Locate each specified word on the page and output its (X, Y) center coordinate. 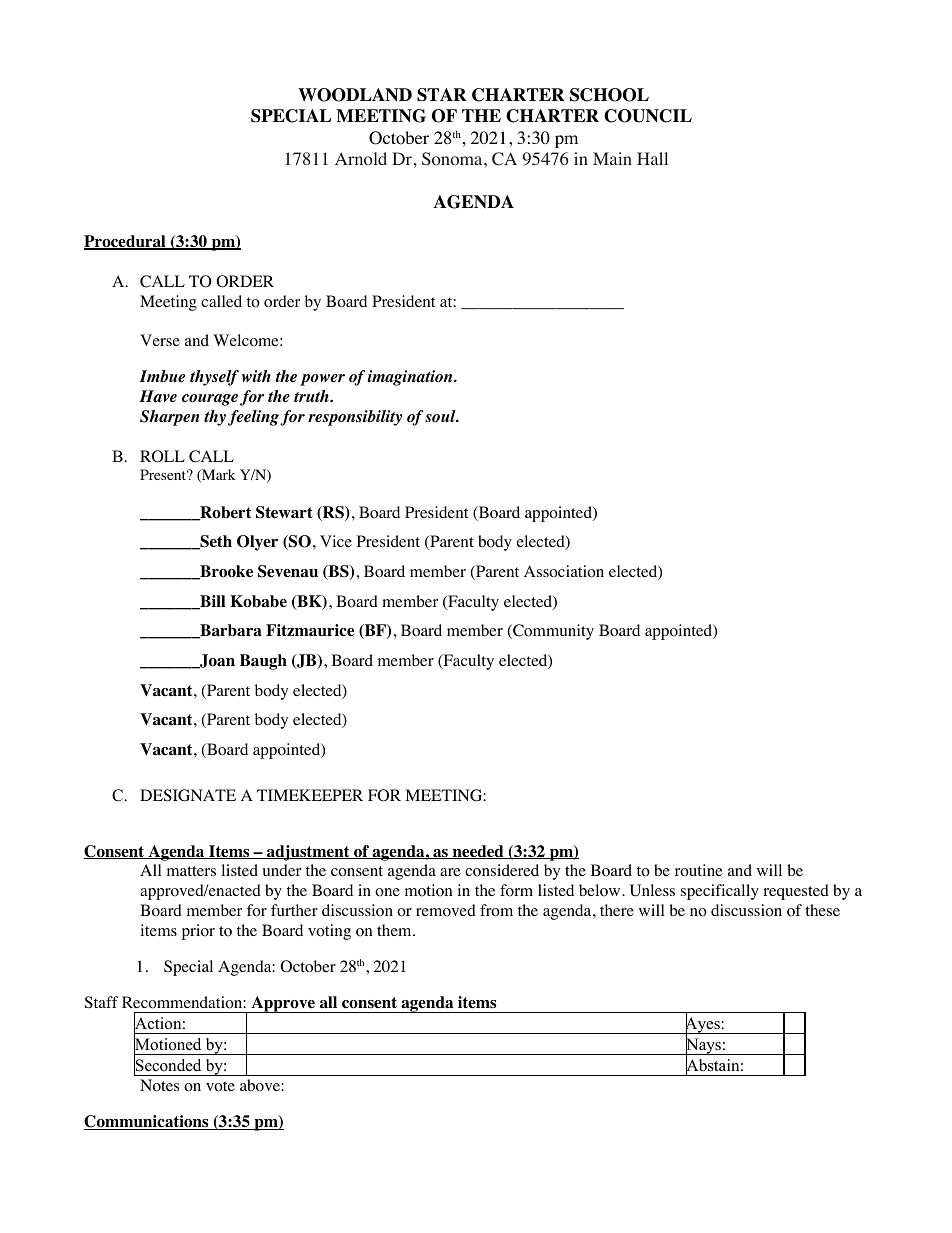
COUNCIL (648, 116)
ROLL (162, 456)
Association (564, 571)
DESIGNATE (188, 795)
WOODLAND (355, 95)
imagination (411, 378)
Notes (159, 1085)
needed (478, 852)
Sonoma (453, 159)
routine (699, 870)
